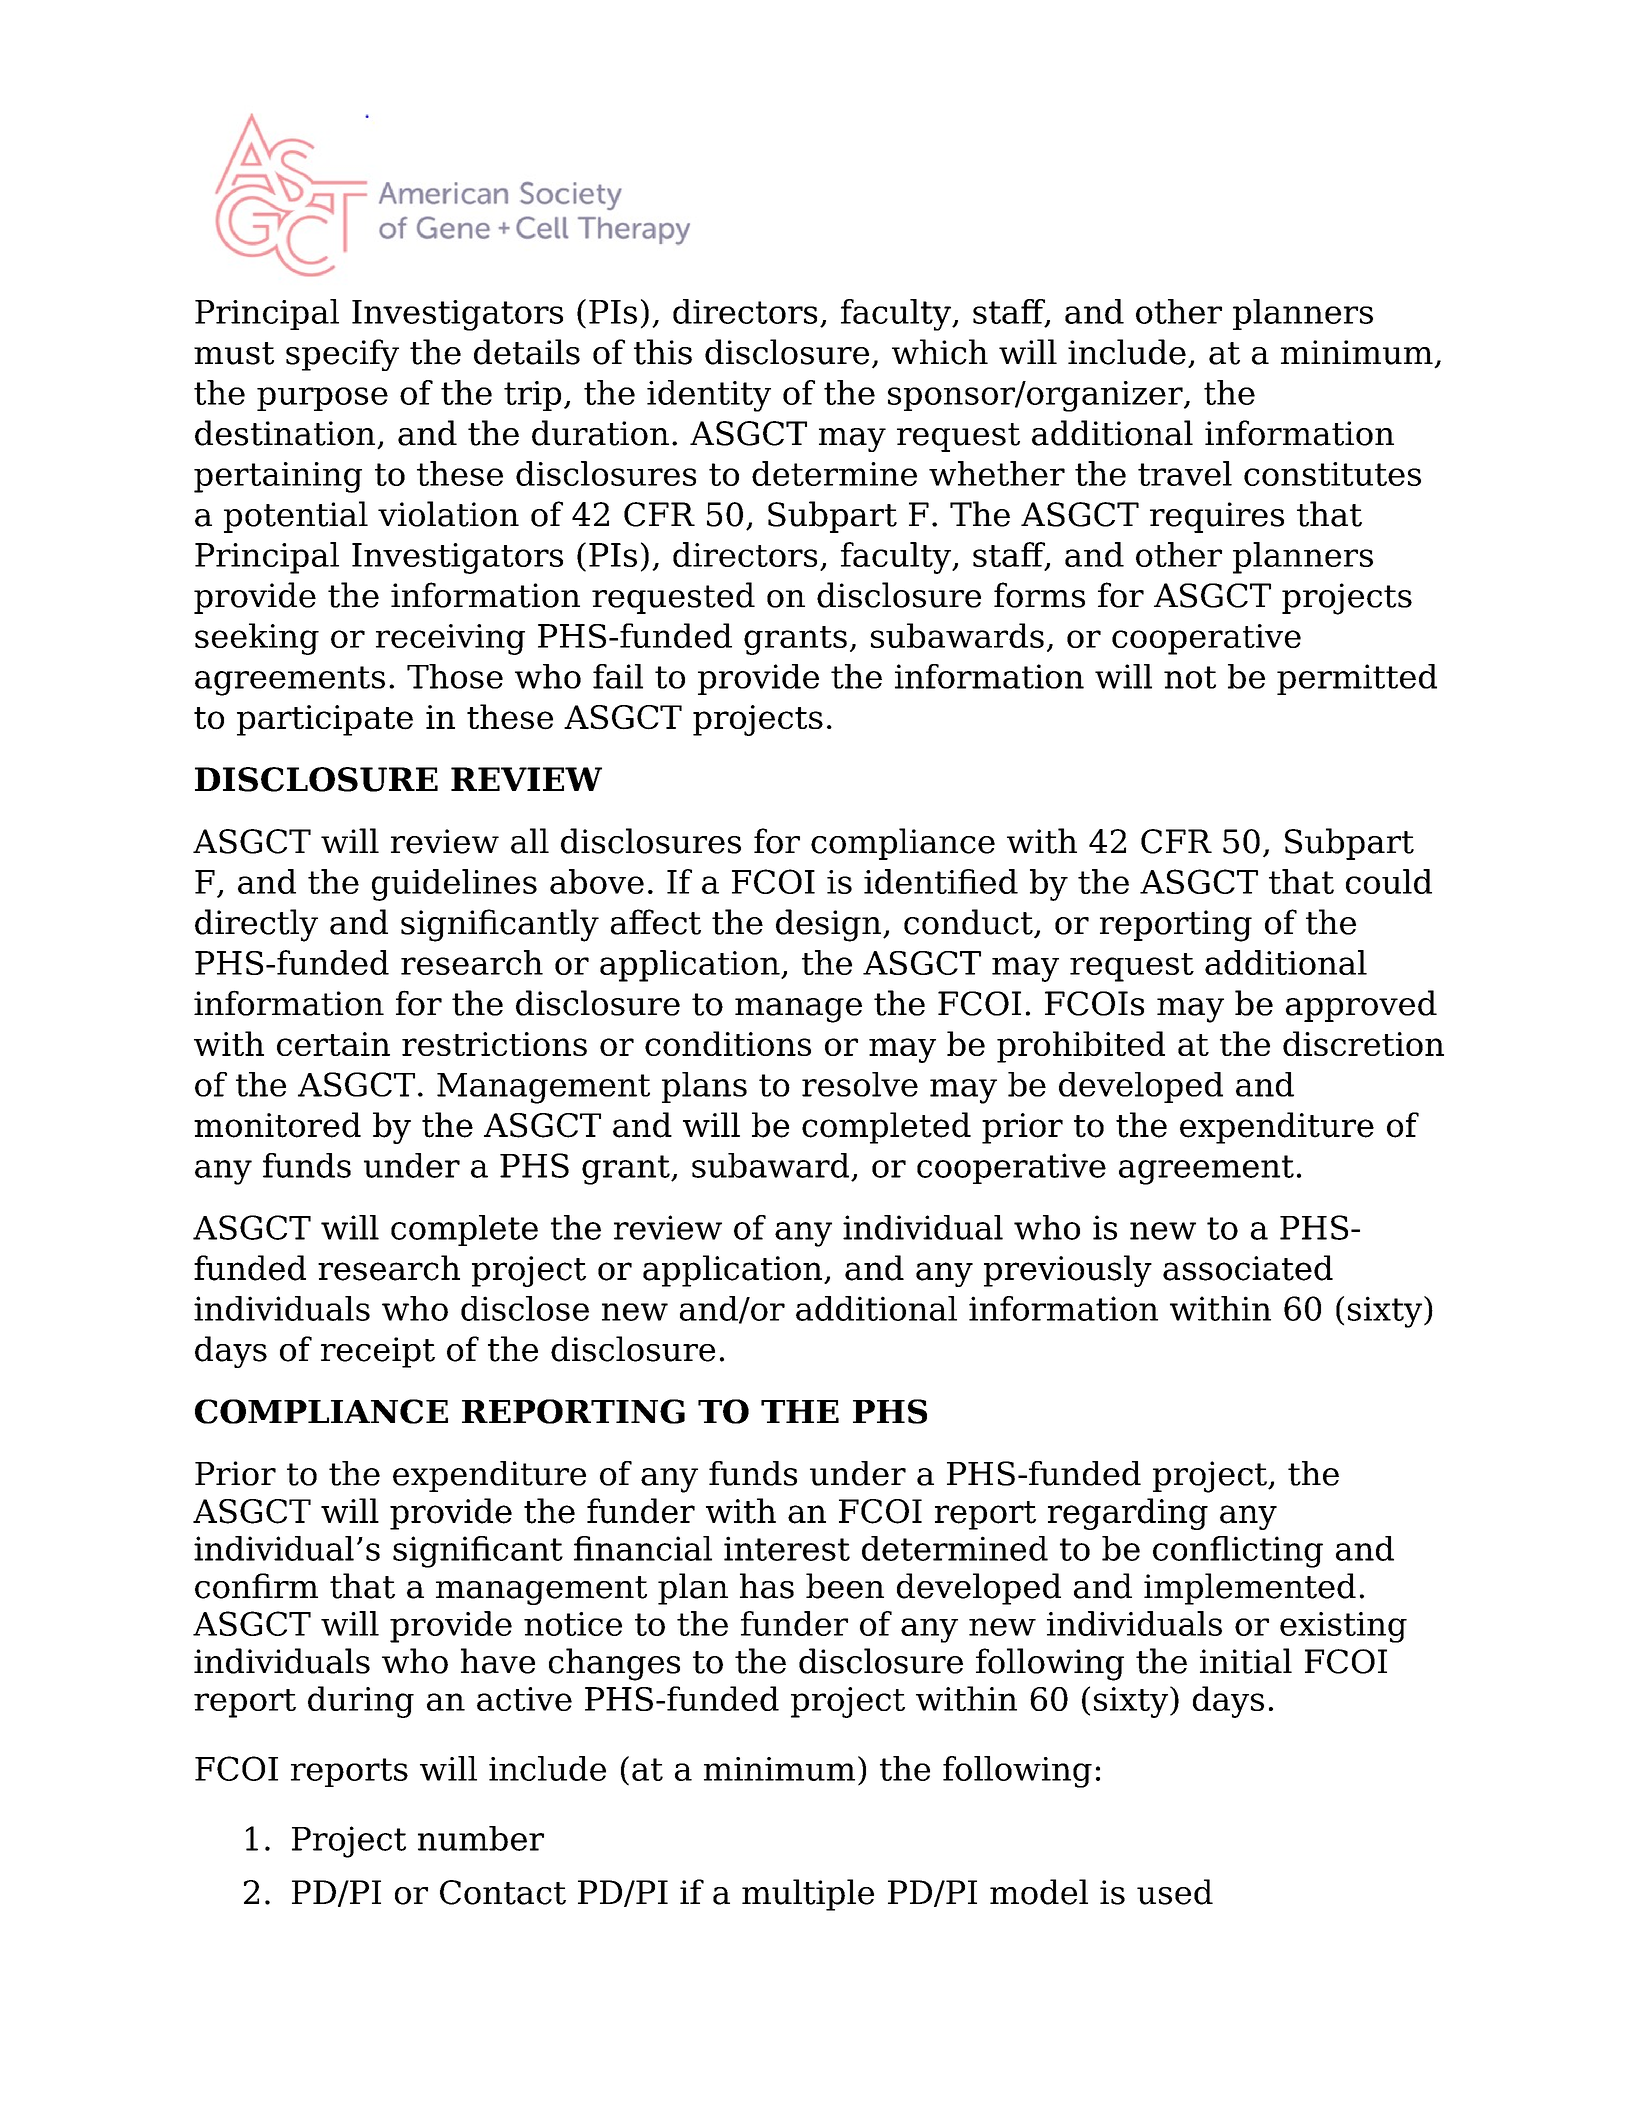 The width and height of the image is (1643, 2126). I want to click on conflicting, so click(1238, 1552).
